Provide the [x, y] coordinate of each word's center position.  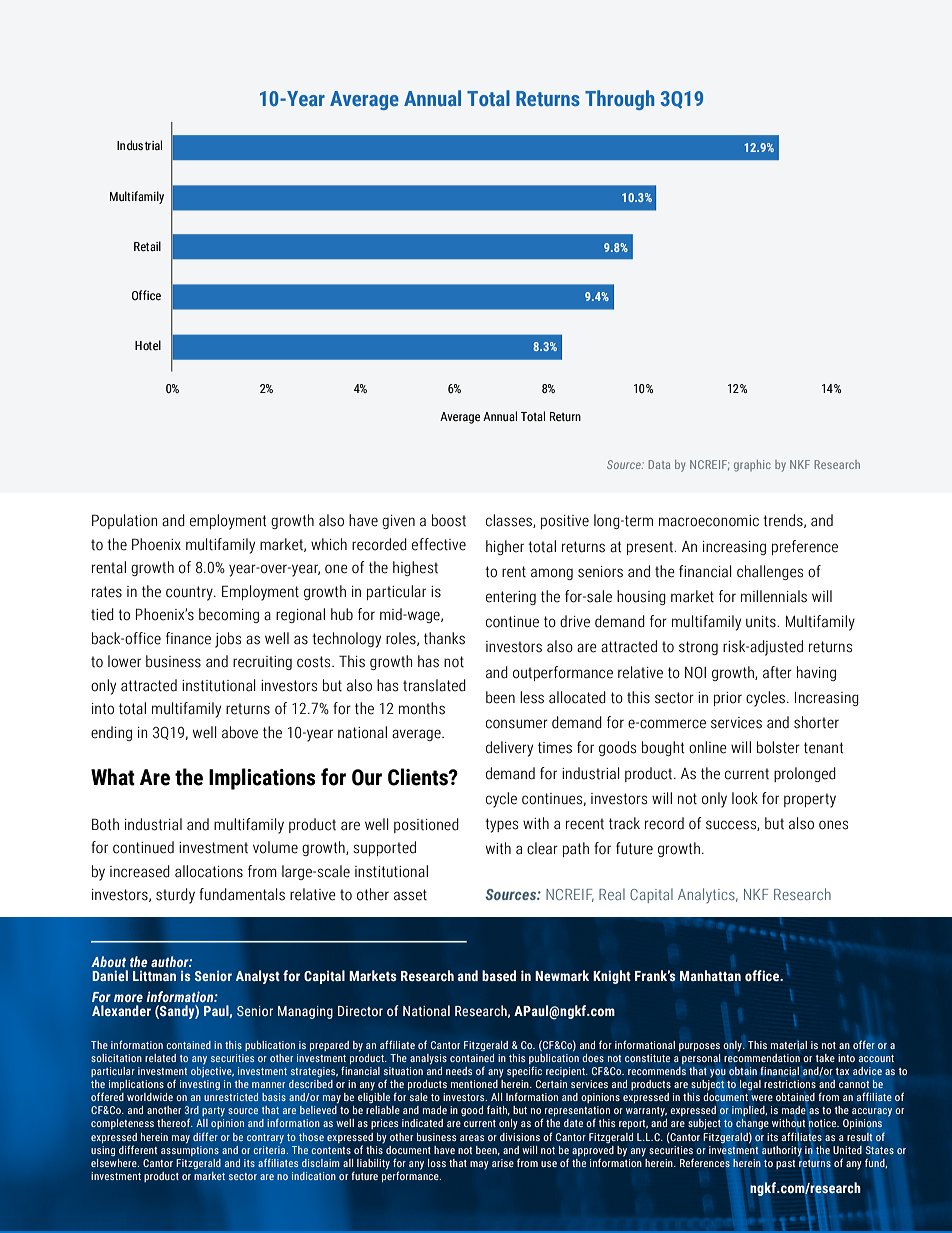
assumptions [190, 1151]
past [785, 1164]
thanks [444, 638]
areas [472, 1138]
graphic [752, 466]
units [762, 622]
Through [619, 100]
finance [188, 638]
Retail [147, 246]
